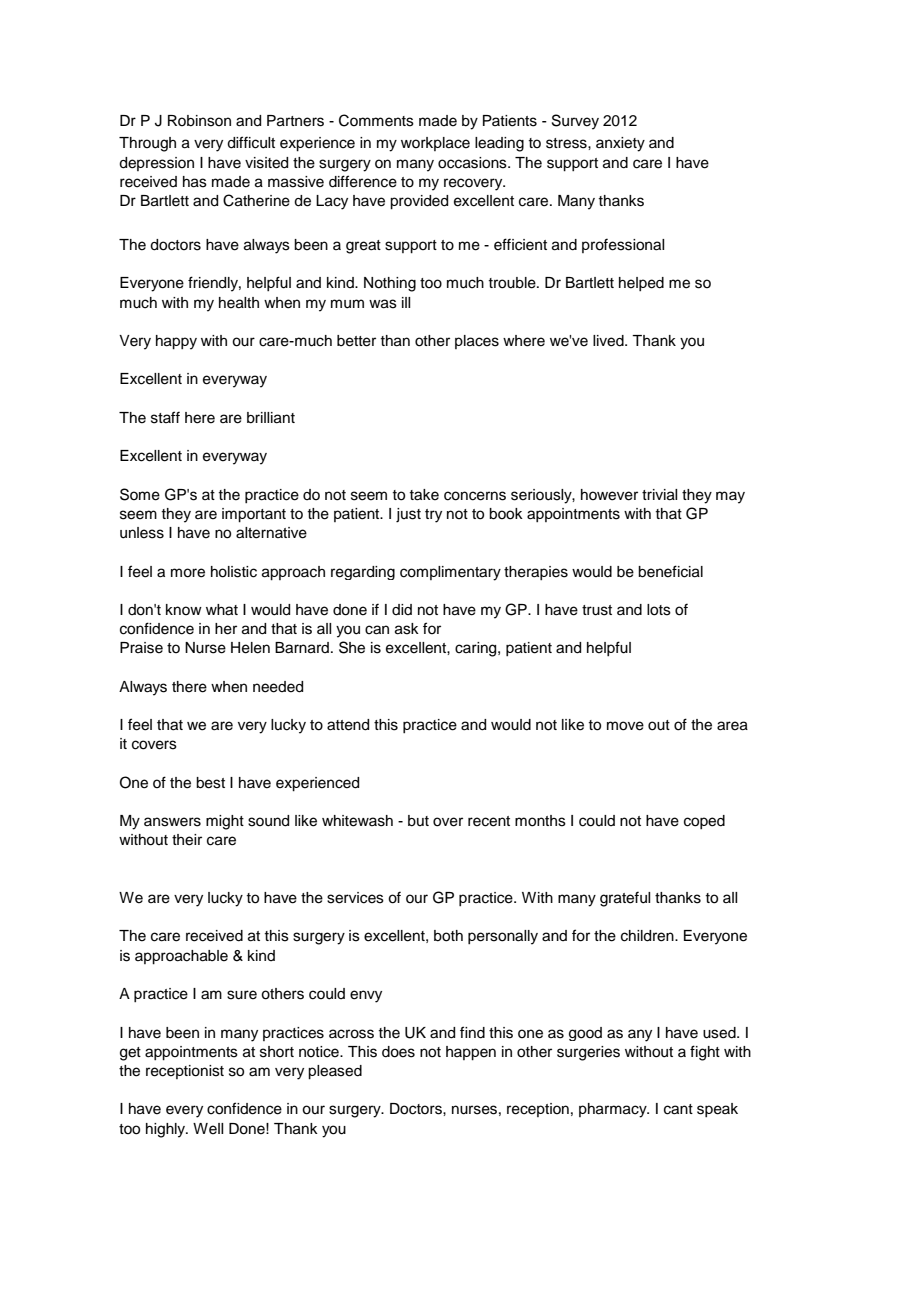 This image has height=1307, width=924. What do you see at coordinates (187, 840) in the image?
I see `their` at bounding box center [187, 840].
